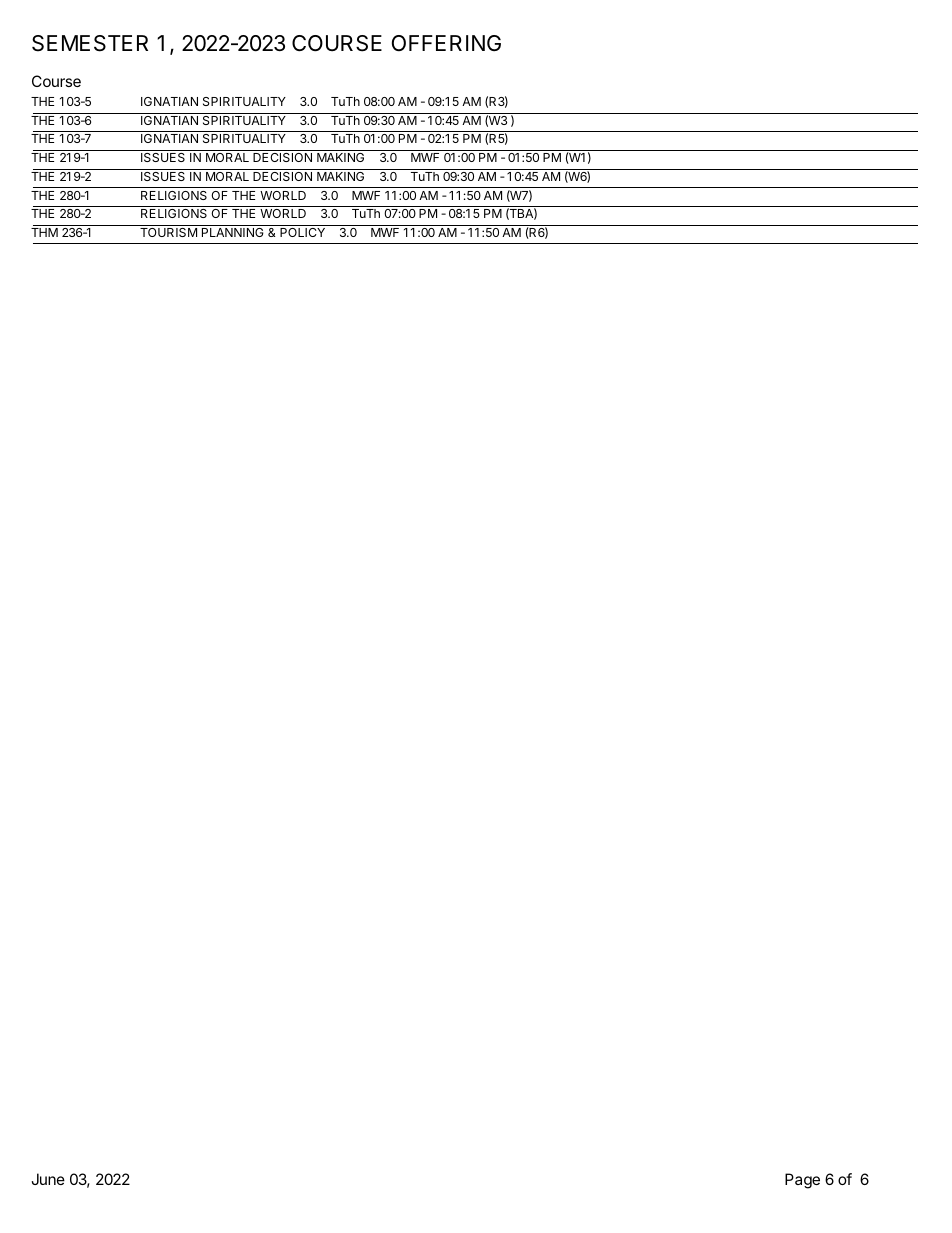 Image resolution: width=952 pixels, height=1233 pixels. Describe the element at coordinates (446, 43) in the page. I see `OFFERING` at that location.
